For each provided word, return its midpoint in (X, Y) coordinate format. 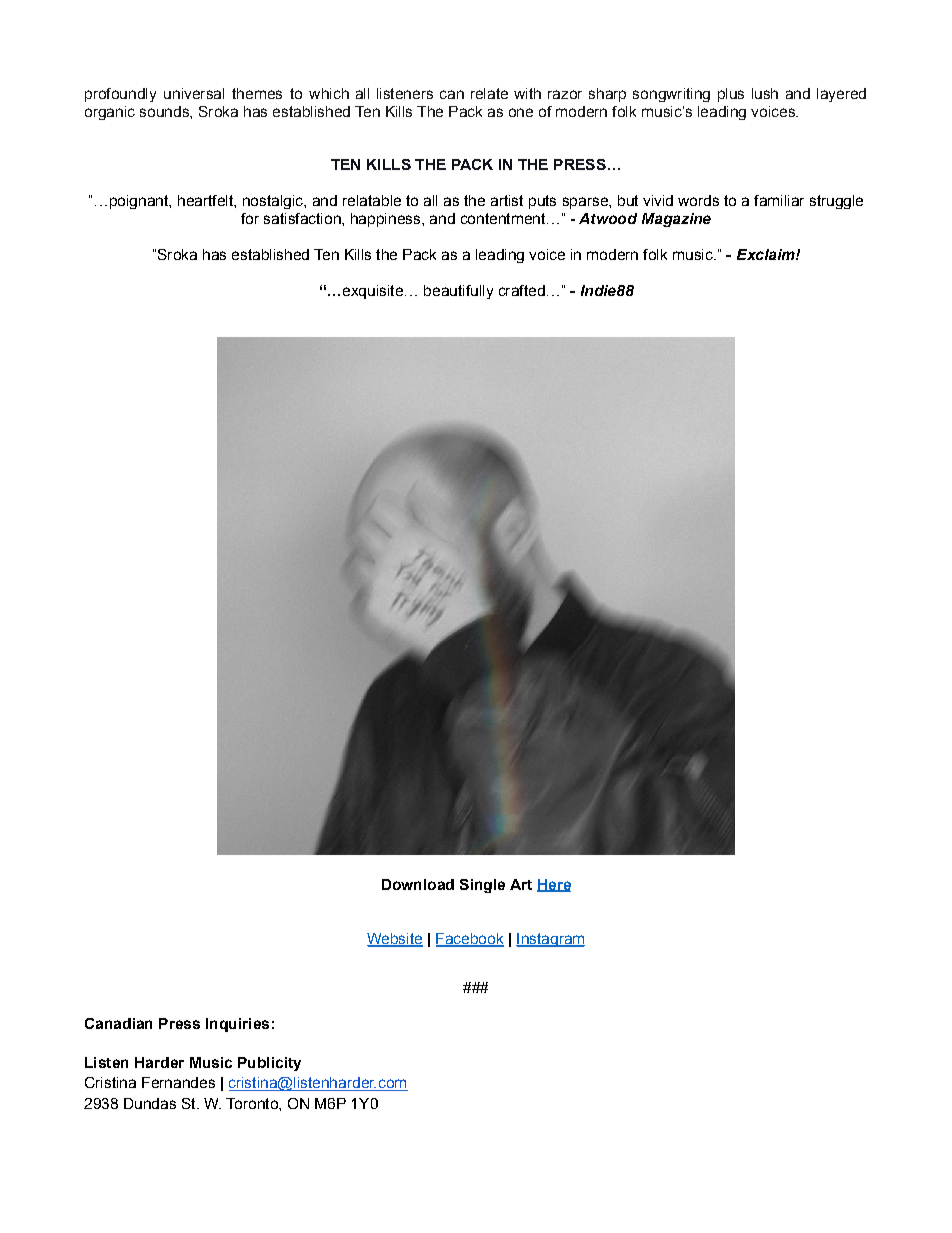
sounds (165, 111)
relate (489, 93)
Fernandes (178, 1082)
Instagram (550, 940)
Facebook (470, 939)
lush (765, 93)
